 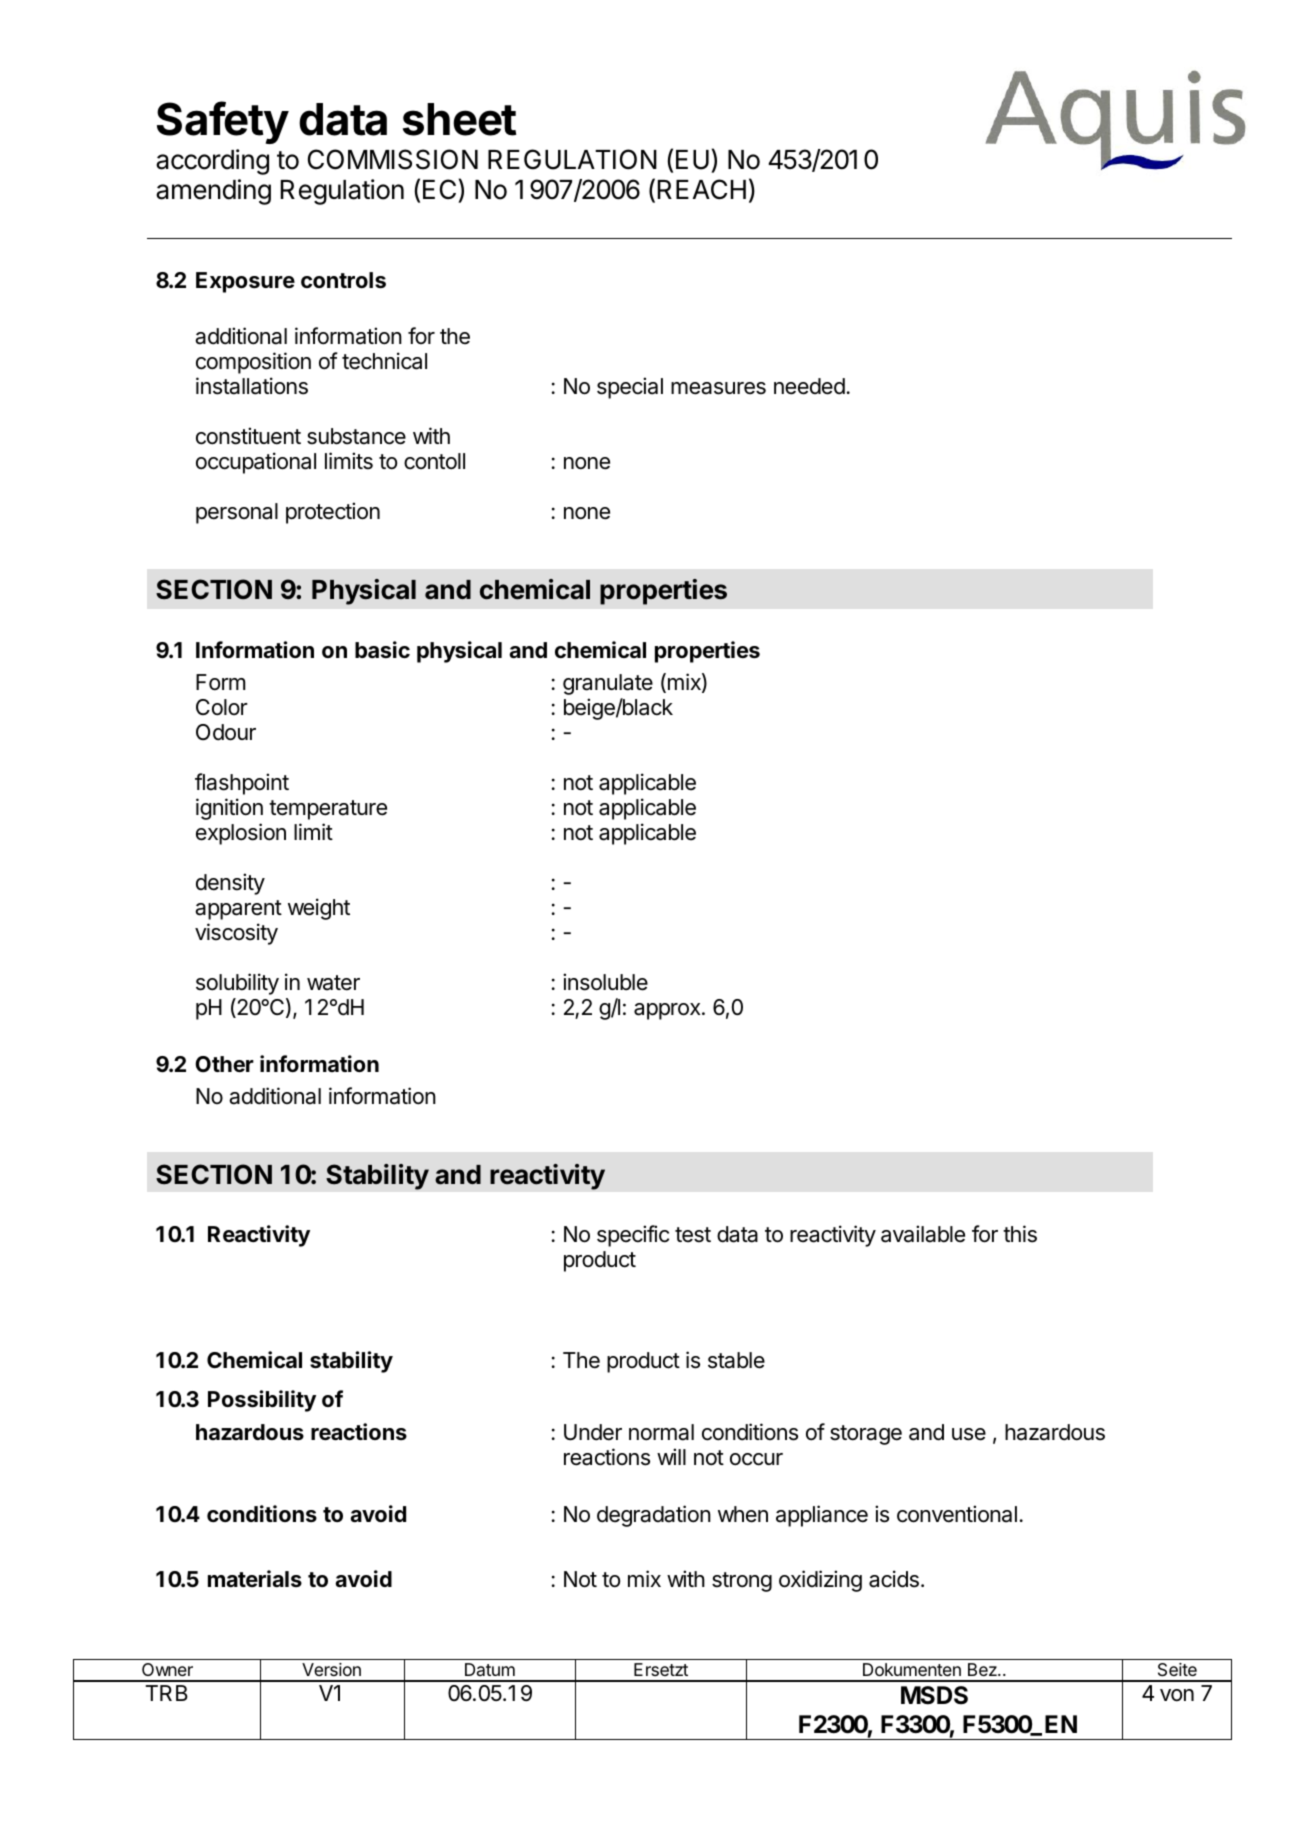 What do you see at coordinates (718, 388) in the screenshot?
I see `measures` at bounding box center [718, 388].
